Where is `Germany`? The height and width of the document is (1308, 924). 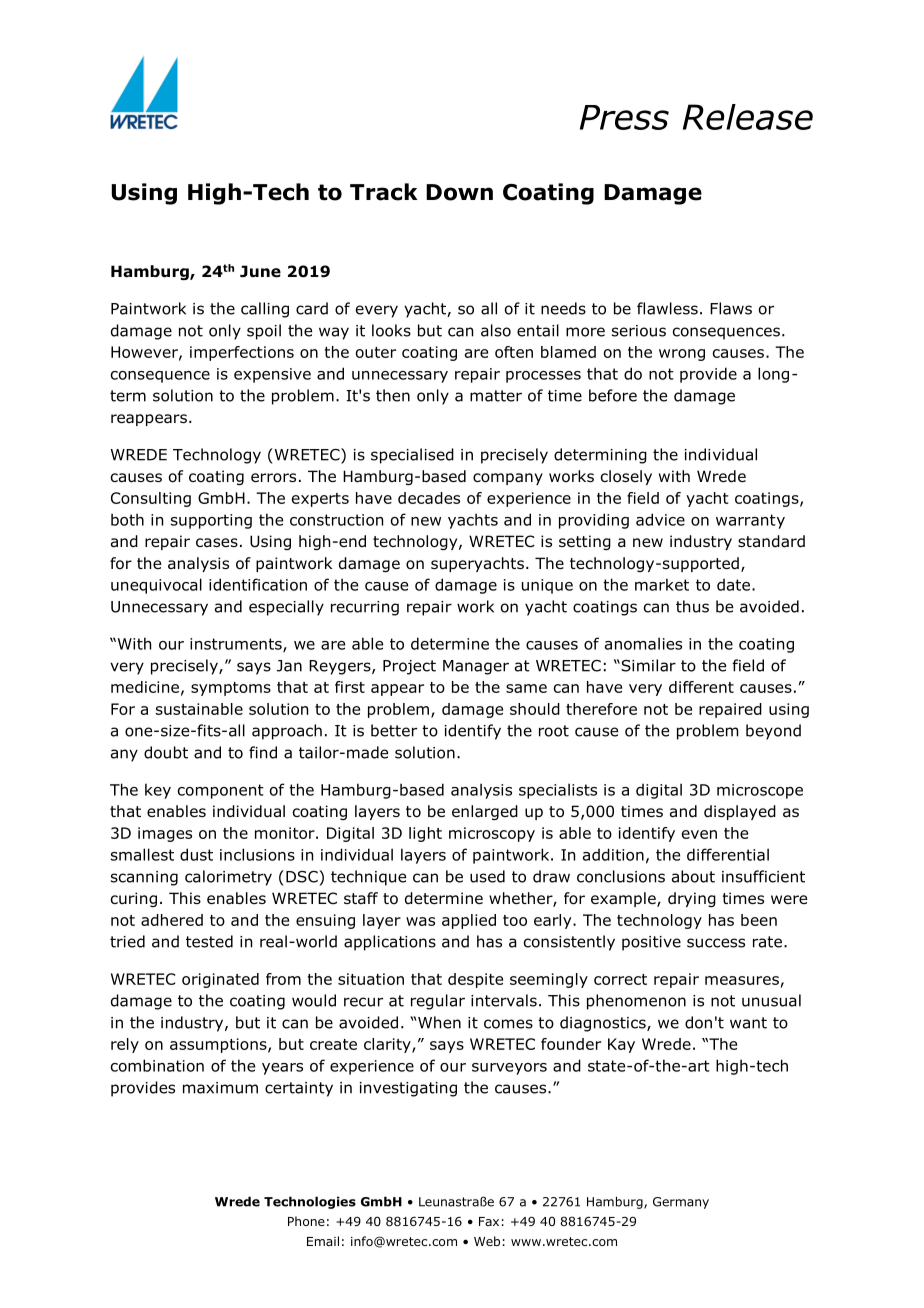
Germany is located at coordinates (681, 1203).
